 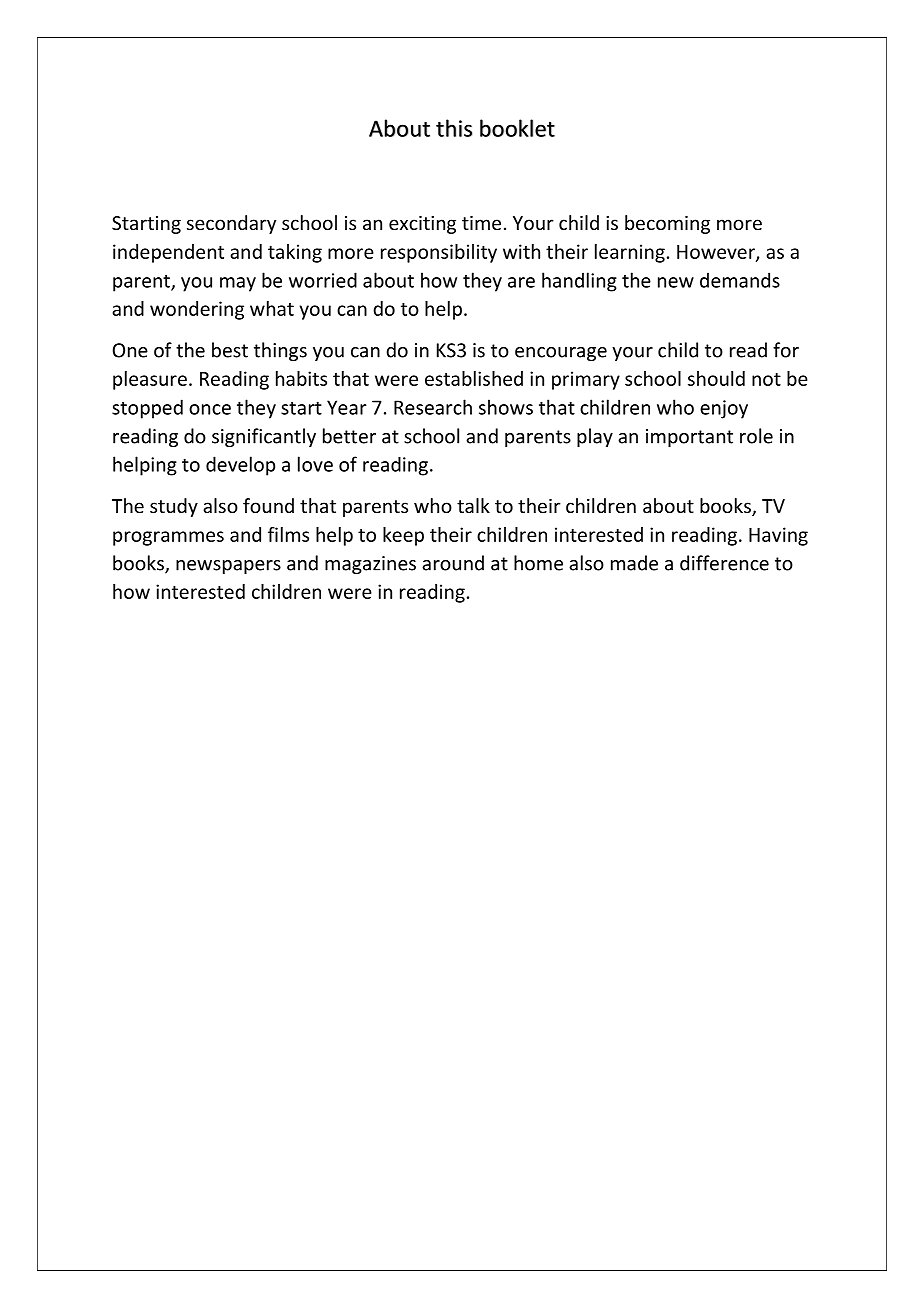 I want to click on difference, so click(x=724, y=563).
